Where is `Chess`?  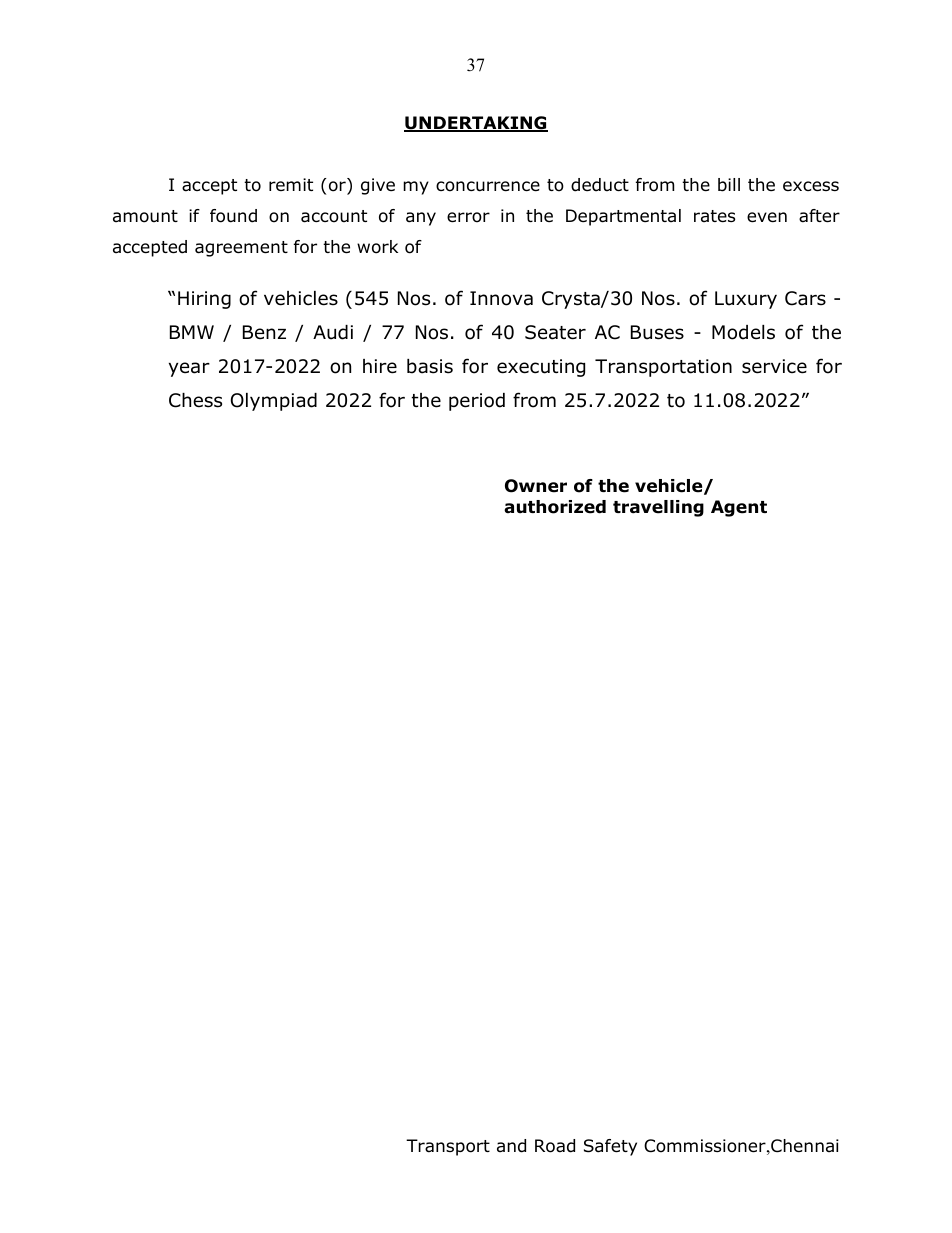 Chess is located at coordinates (195, 400).
